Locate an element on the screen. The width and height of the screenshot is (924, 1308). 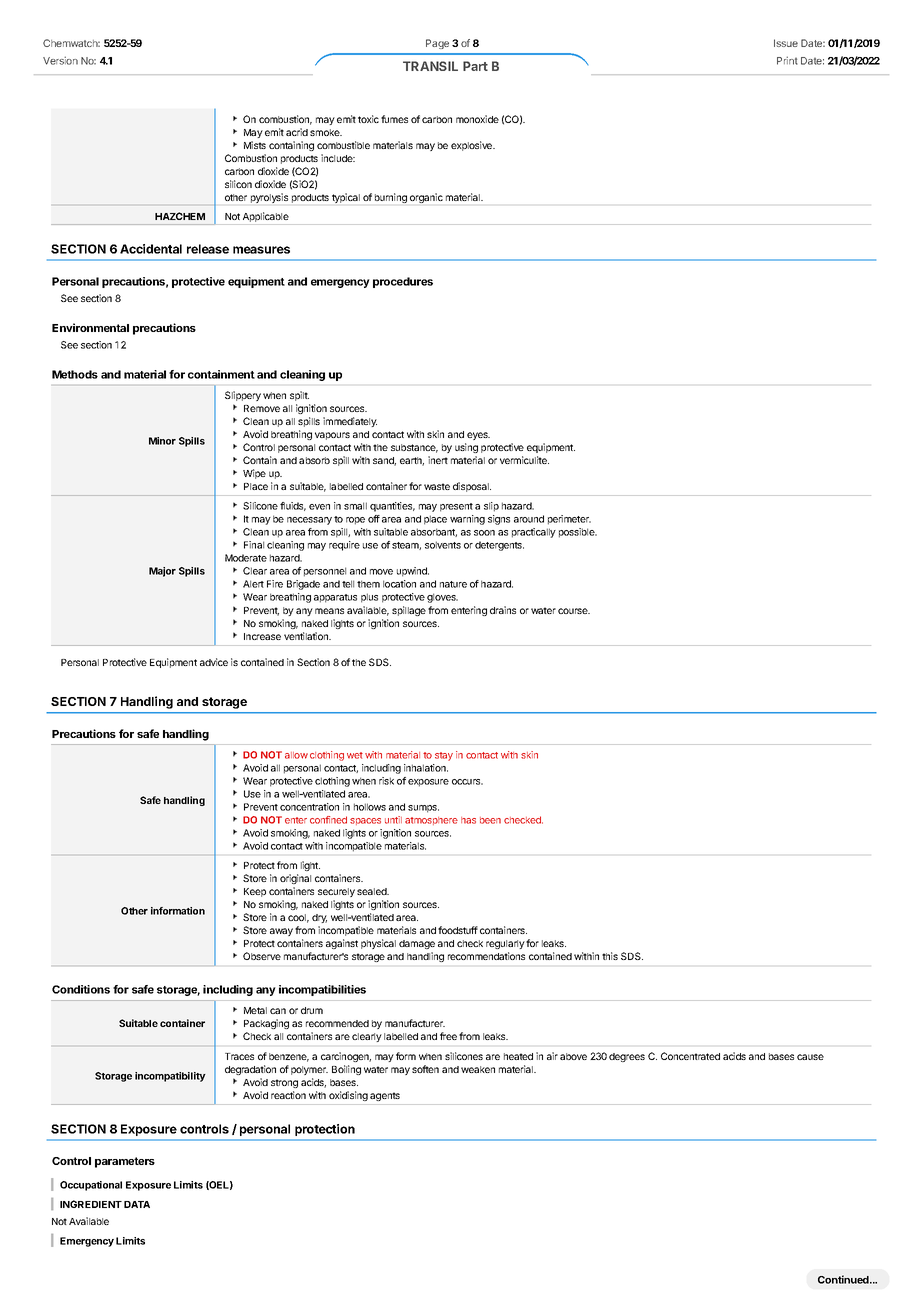
Minor is located at coordinates (162, 441).
